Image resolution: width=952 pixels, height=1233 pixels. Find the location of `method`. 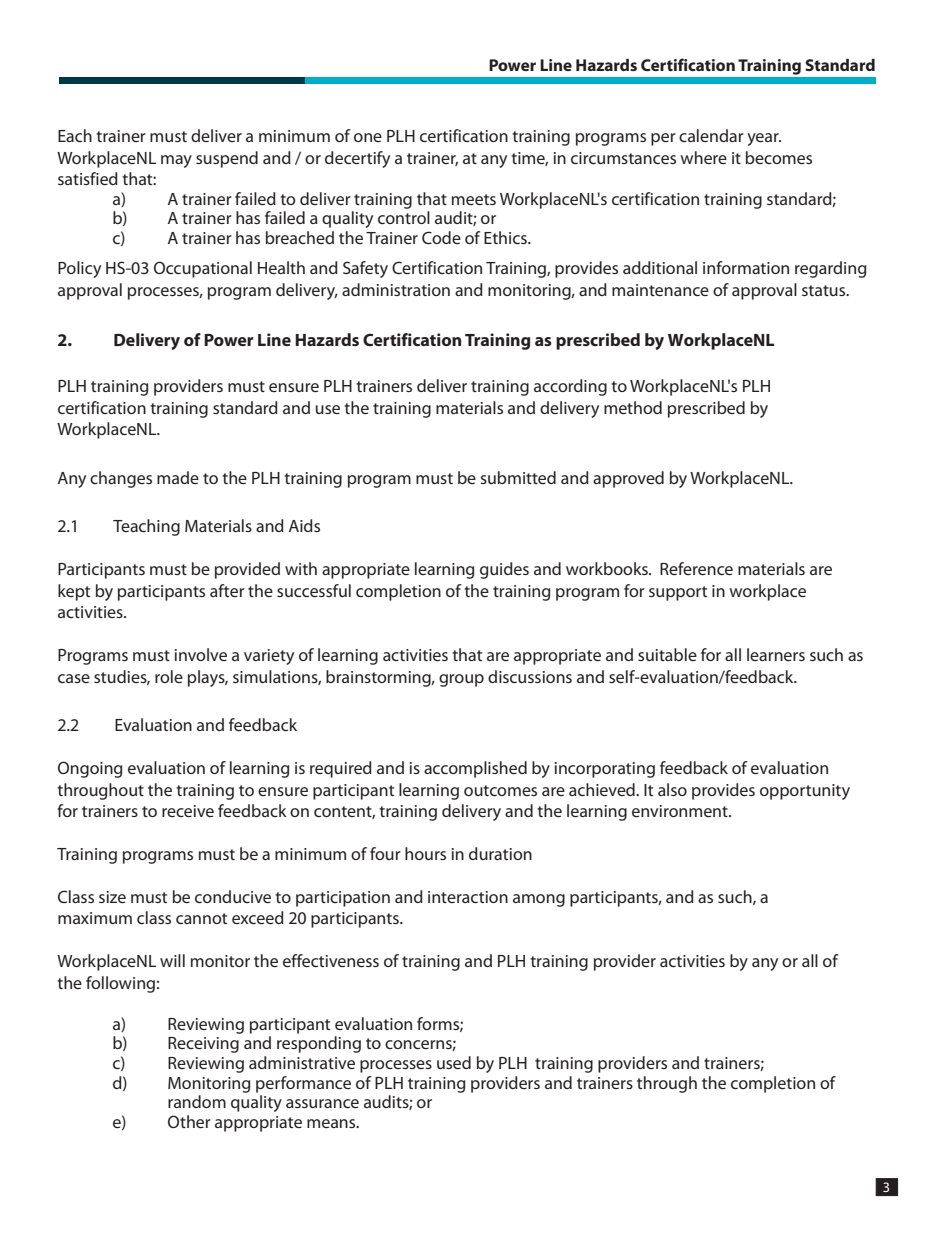

method is located at coordinates (633, 407).
